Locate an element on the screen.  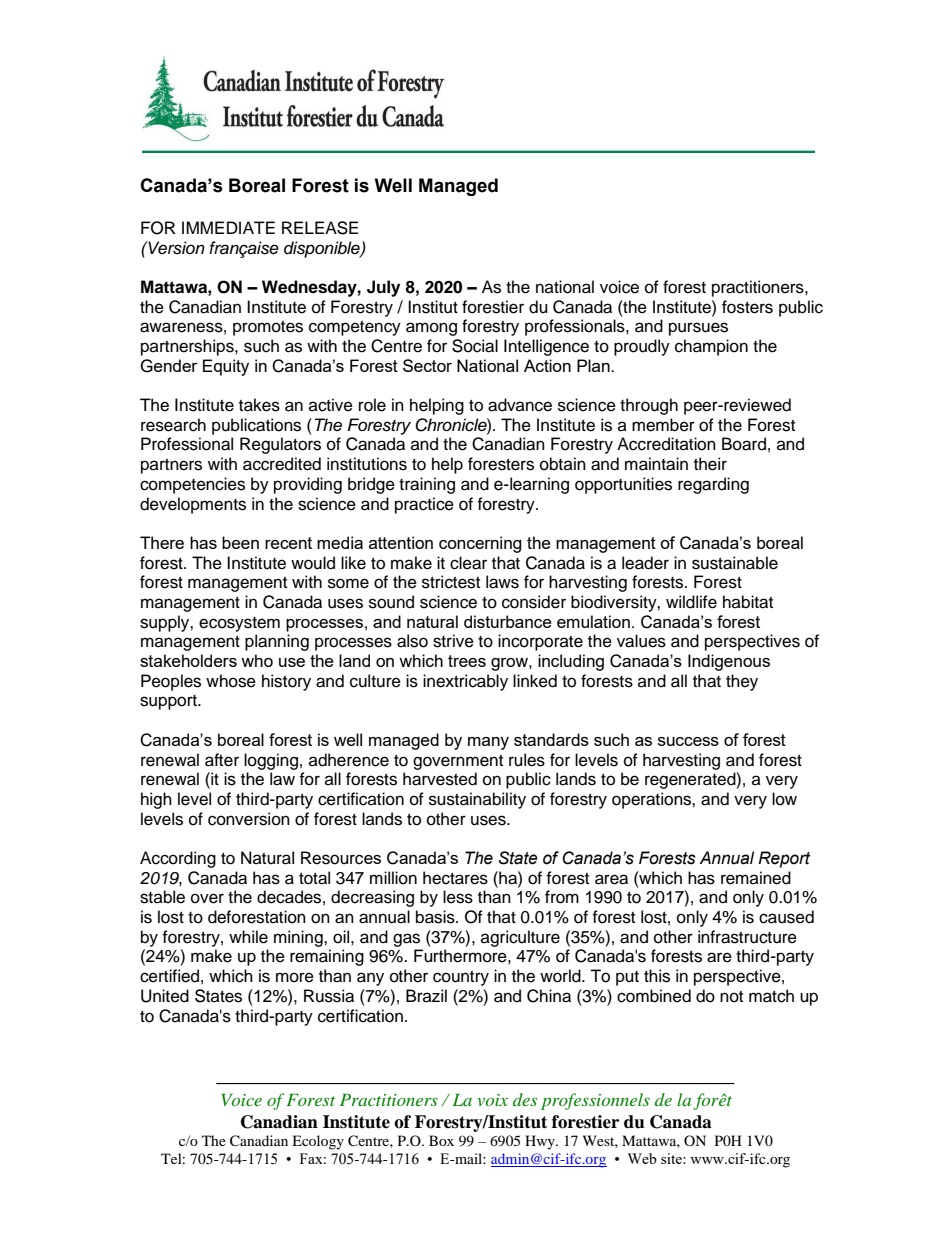
infrastructure is located at coordinates (747, 937).
